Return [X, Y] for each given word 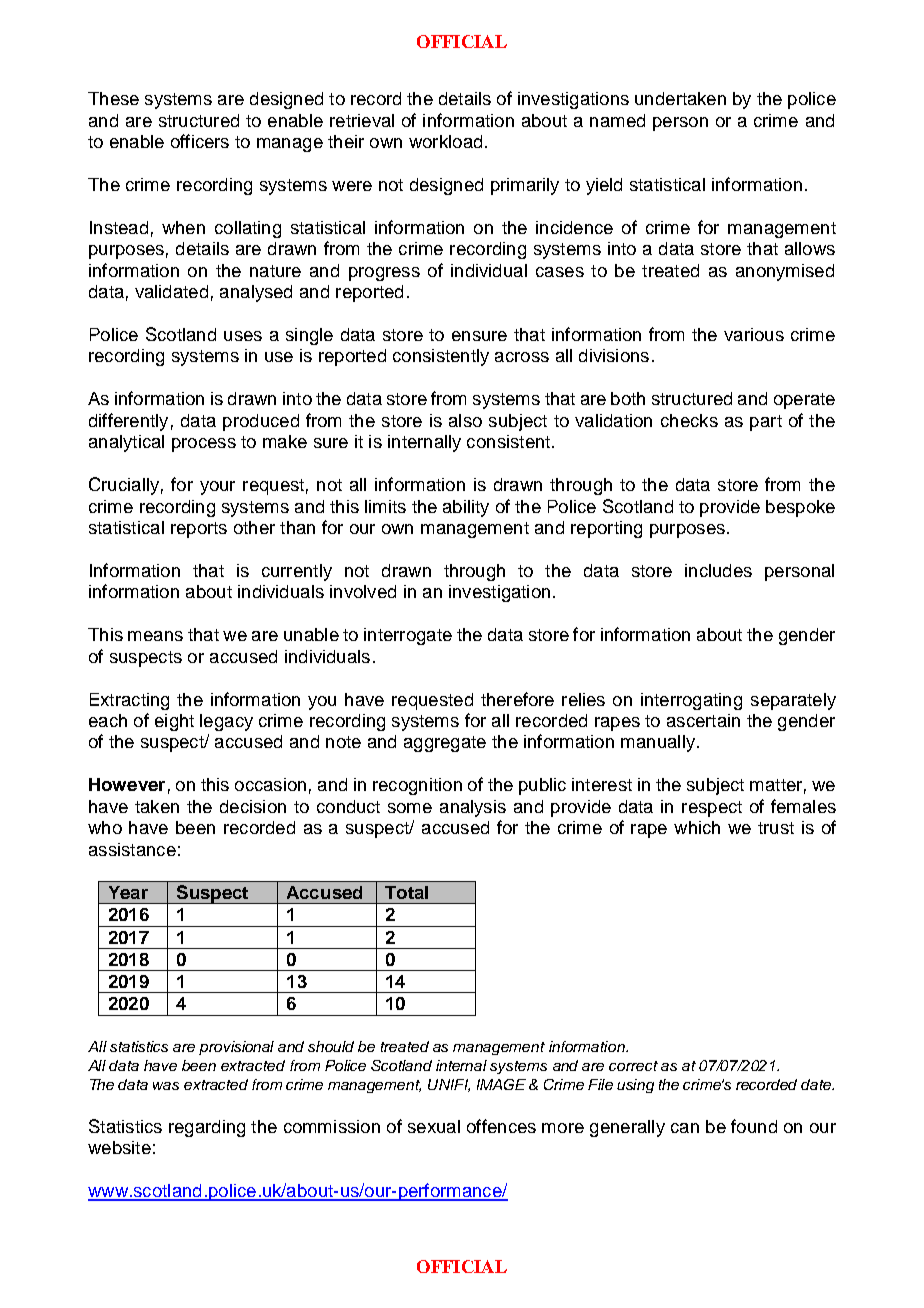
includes [718, 570]
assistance [132, 849]
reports [199, 530]
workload [445, 141]
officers [200, 141]
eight [174, 722]
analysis [473, 808]
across [522, 357]
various [754, 334]
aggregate [445, 744]
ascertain [703, 720]
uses [243, 336]
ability [466, 508]
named [617, 120]
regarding [207, 1128]
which [697, 827]
